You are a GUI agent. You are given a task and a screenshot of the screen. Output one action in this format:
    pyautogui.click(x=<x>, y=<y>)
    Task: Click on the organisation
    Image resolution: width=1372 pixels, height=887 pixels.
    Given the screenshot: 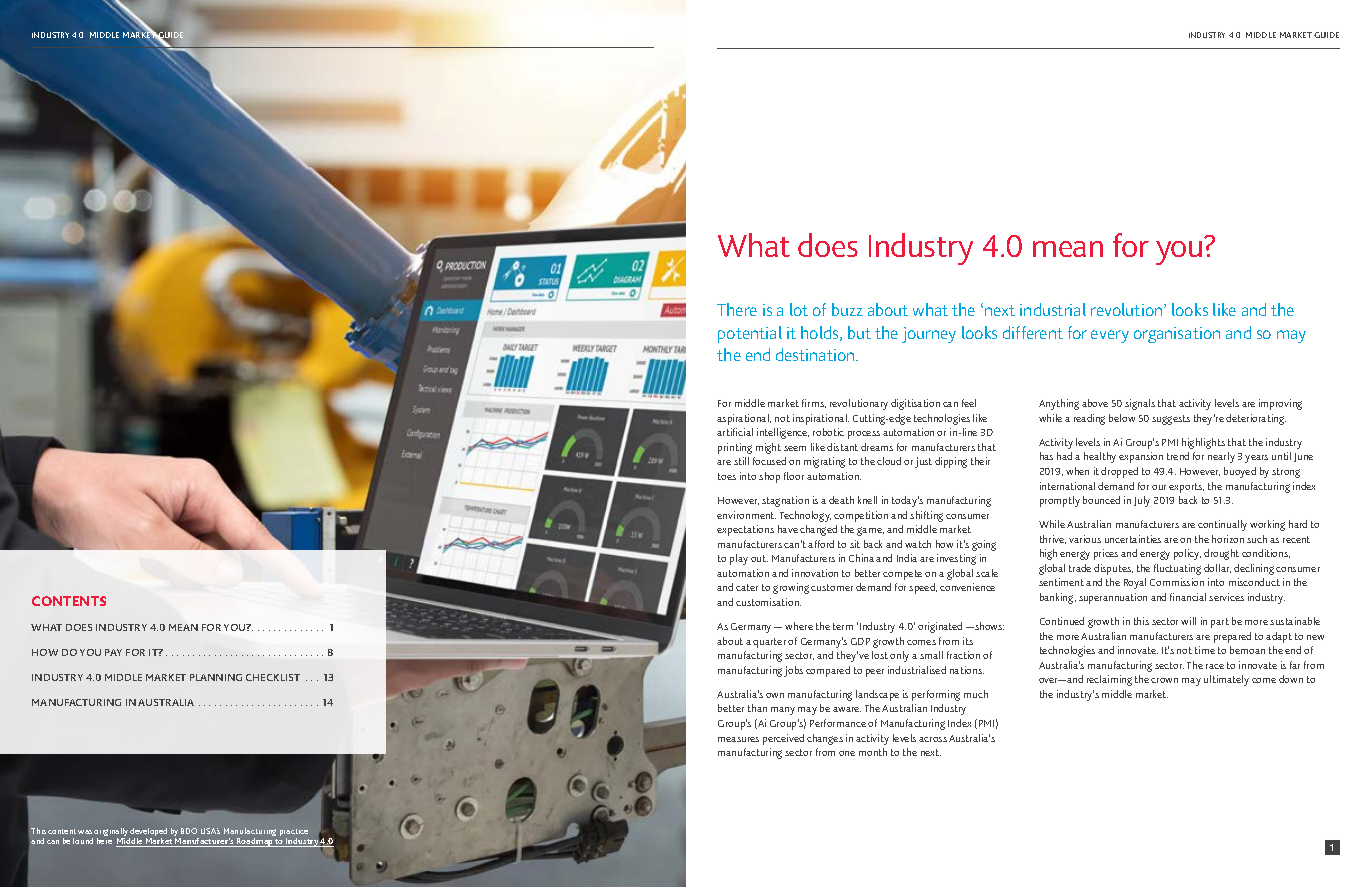 What is the action you would take?
    pyautogui.click(x=1177, y=335)
